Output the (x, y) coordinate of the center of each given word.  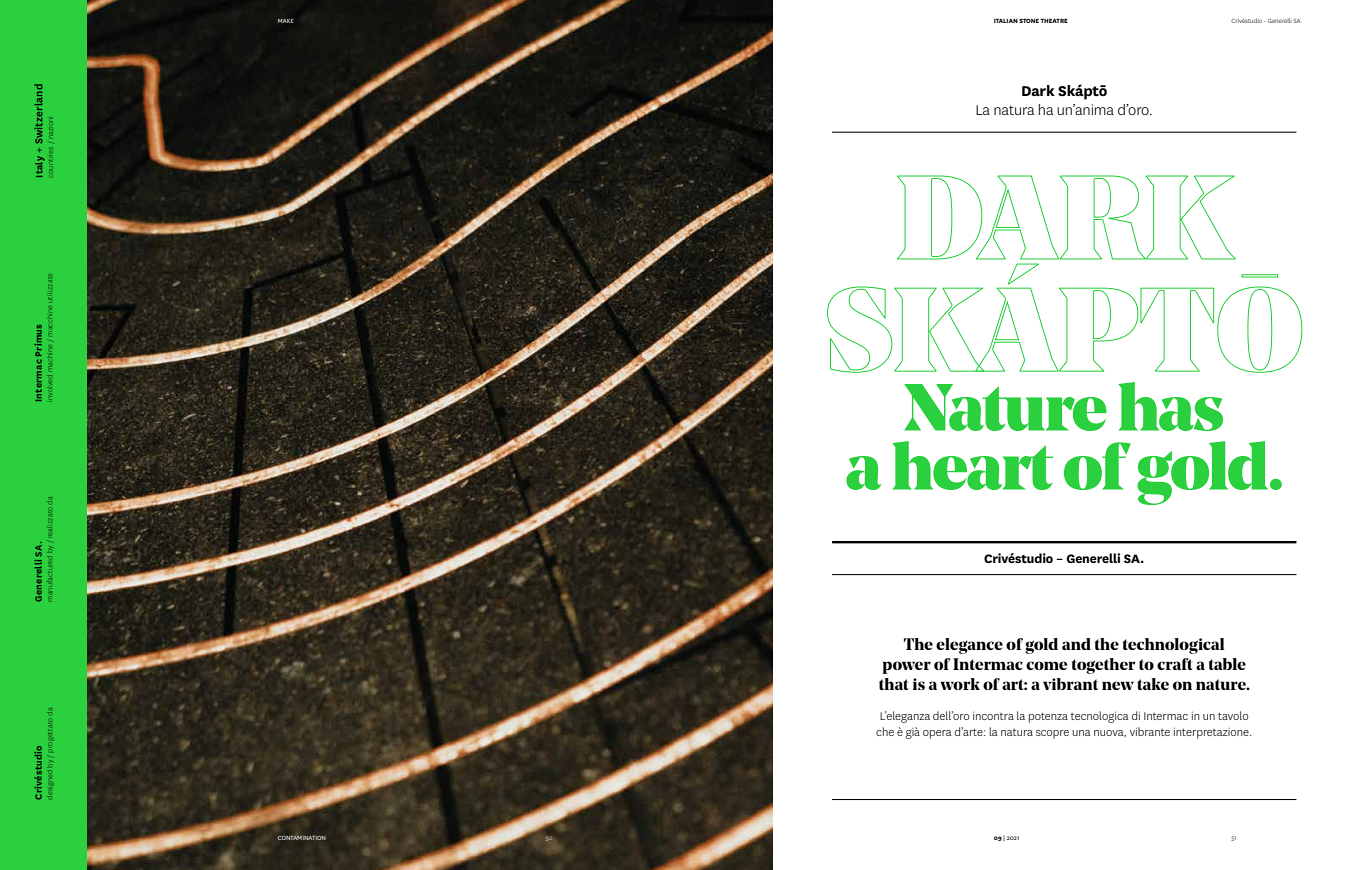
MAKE (286, 21)
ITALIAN (1006, 20)
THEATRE (1054, 20)
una (1081, 733)
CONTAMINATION (302, 838)
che (885, 731)
